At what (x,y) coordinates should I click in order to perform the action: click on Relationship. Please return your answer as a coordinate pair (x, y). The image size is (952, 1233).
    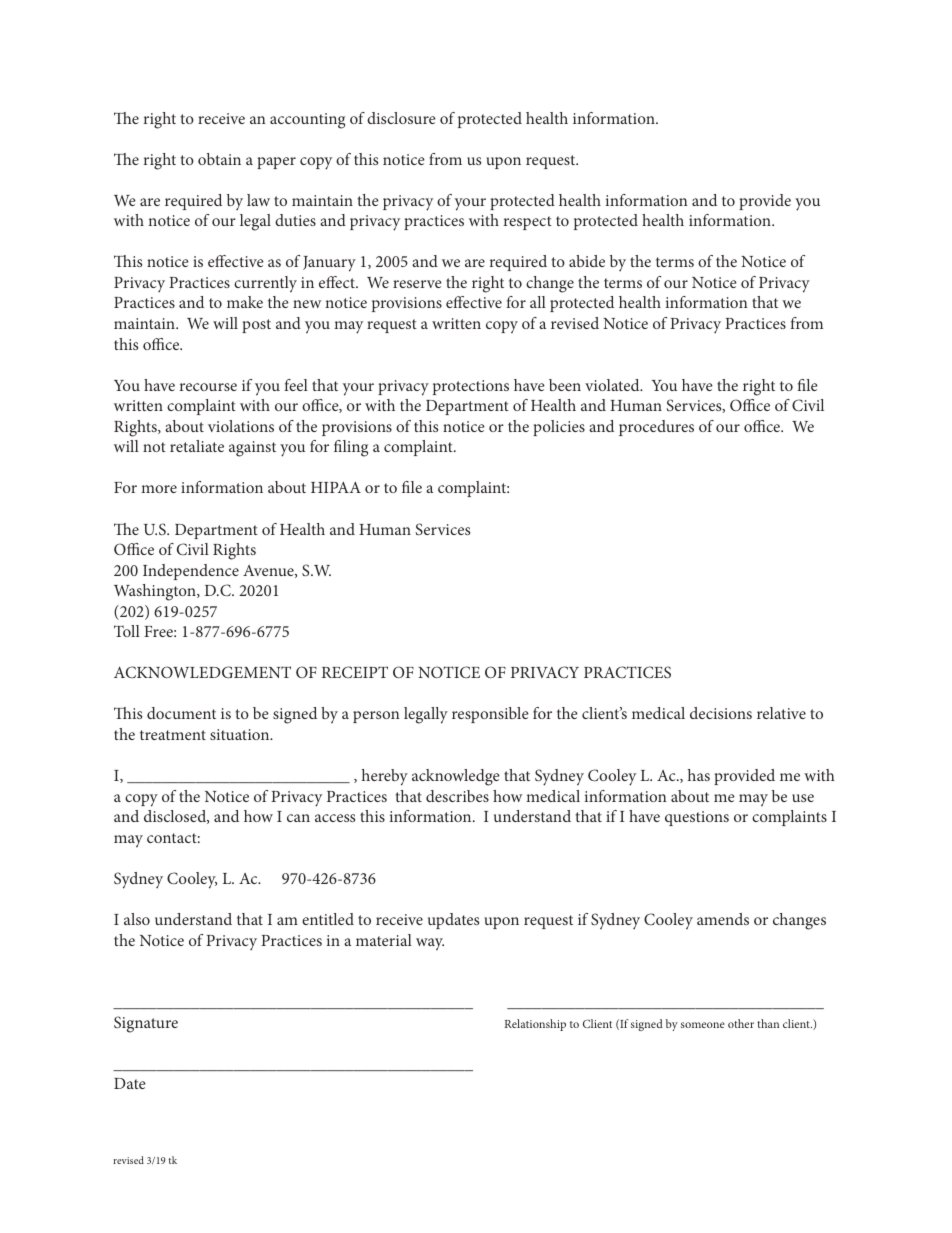
    Looking at the image, I should click on (535, 1025).
